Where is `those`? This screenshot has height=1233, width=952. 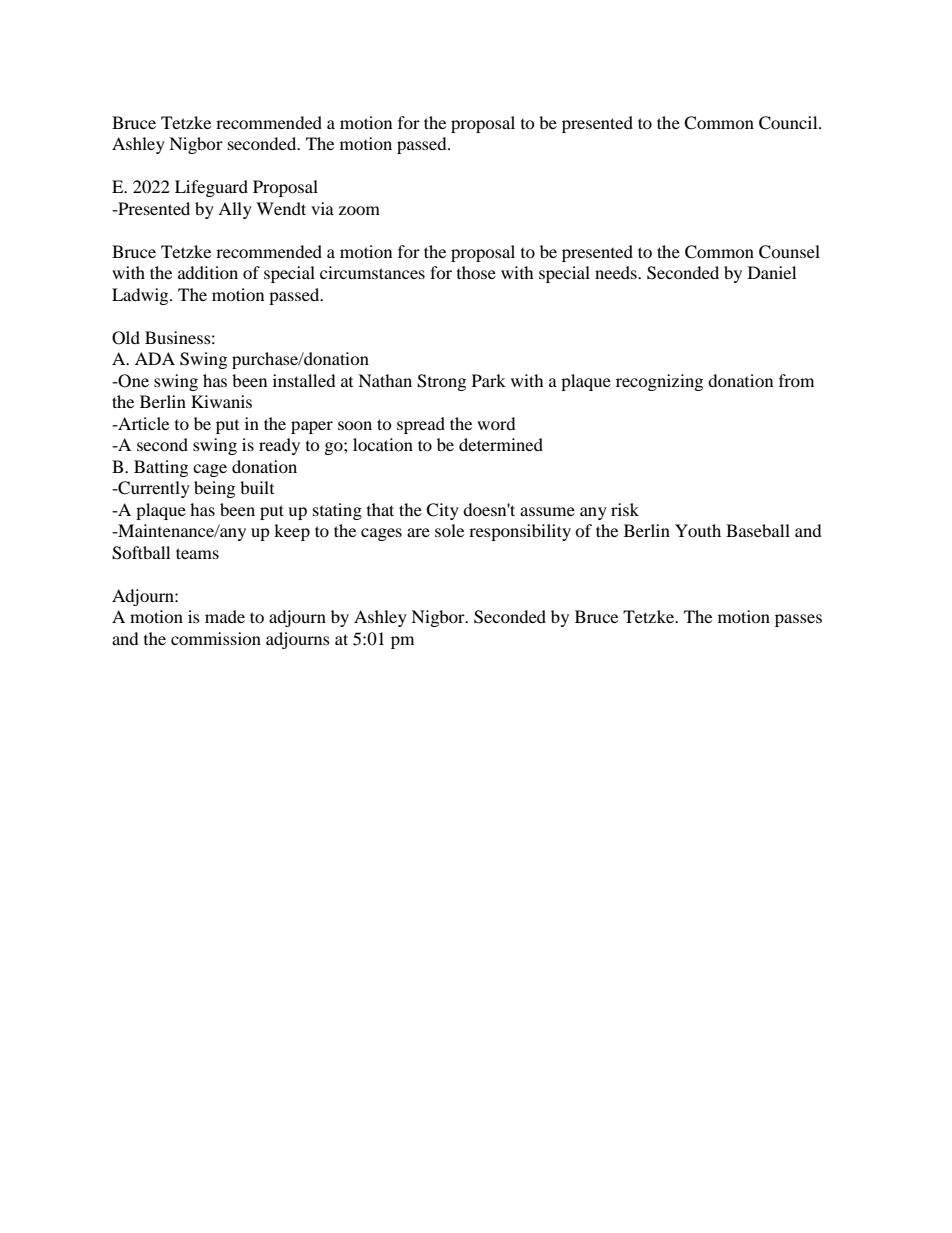 those is located at coordinates (476, 272).
